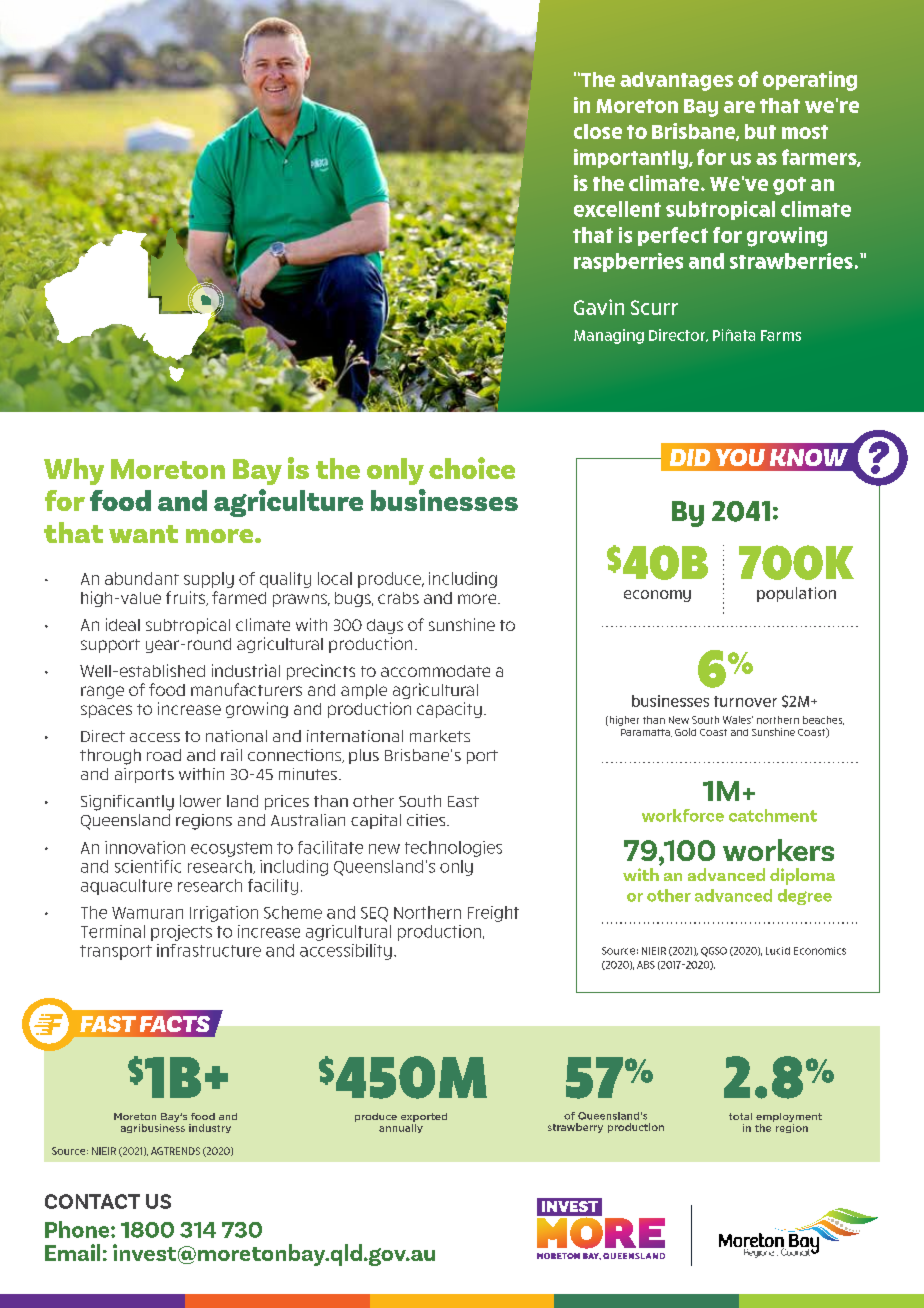  I want to click on FACTS, so click(175, 1024).
